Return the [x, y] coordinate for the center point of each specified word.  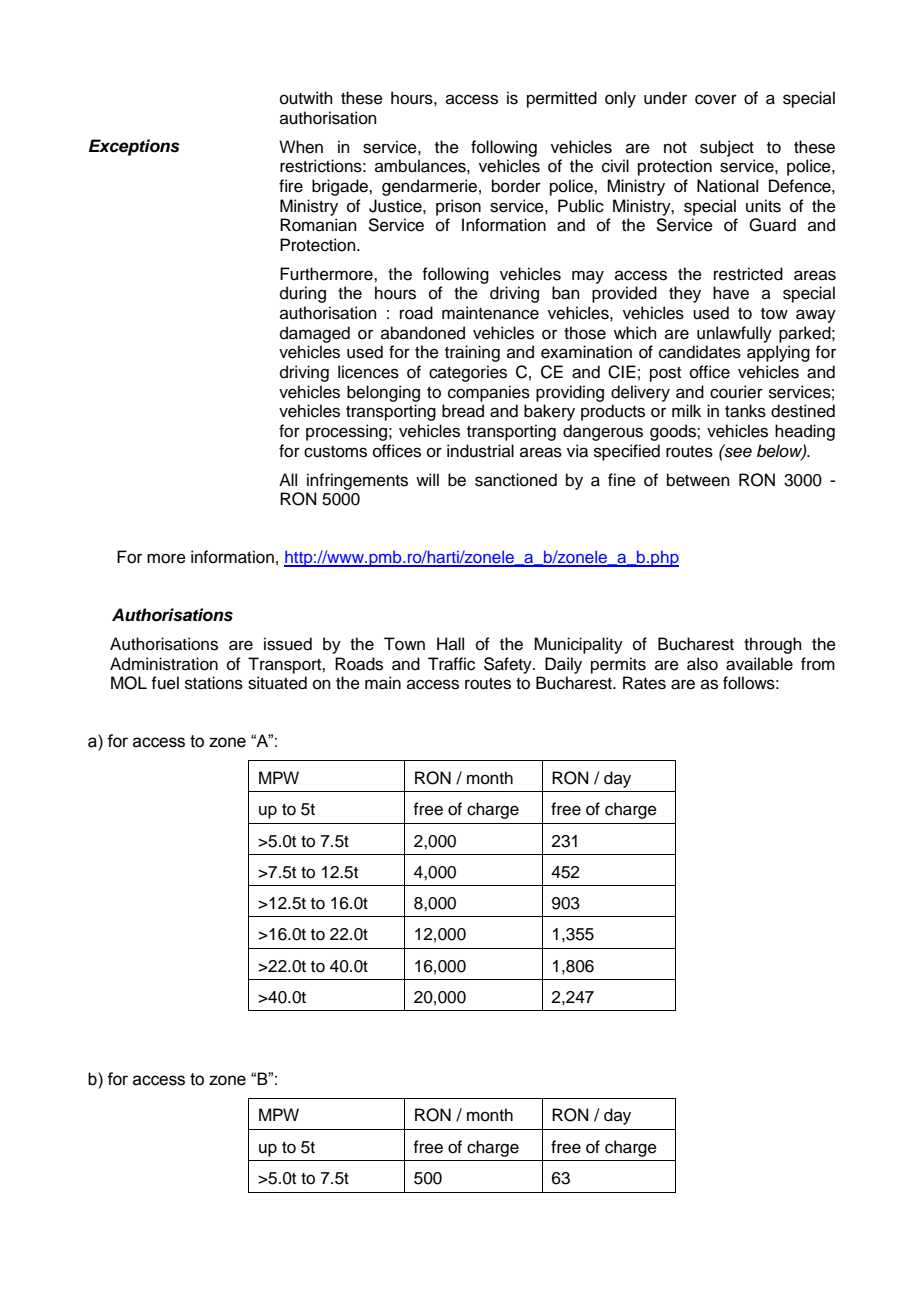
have [731, 293]
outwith [306, 98]
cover [716, 99]
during [303, 294]
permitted [562, 99]
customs [335, 452]
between [698, 480]
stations [214, 683]
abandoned [423, 333]
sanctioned [516, 480]
